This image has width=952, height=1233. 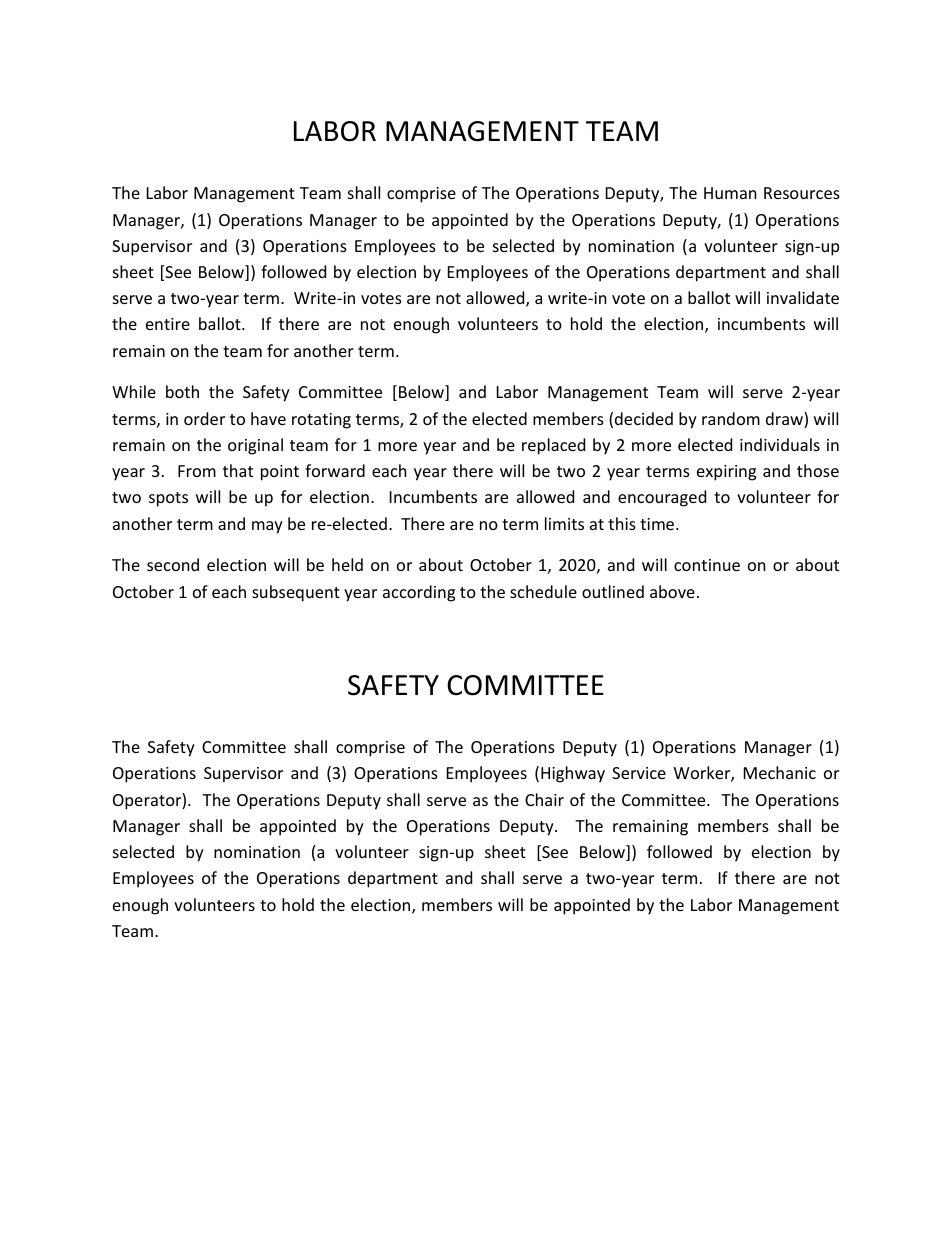 I want to click on spots, so click(x=168, y=499).
